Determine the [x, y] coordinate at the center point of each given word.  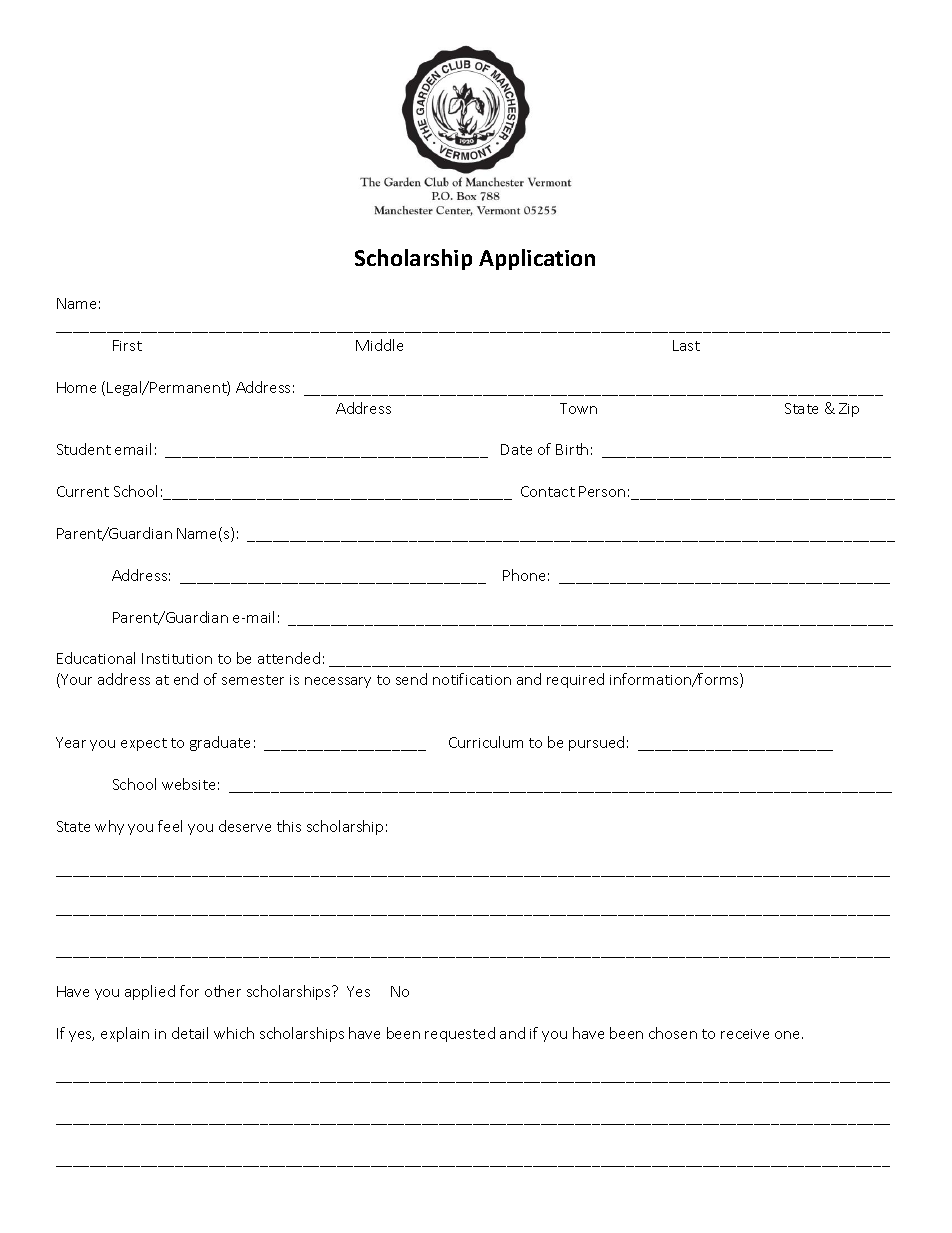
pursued [596, 743]
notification [472, 679]
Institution [177, 658]
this [289, 826]
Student [84, 449]
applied [150, 992]
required [575, 680]
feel [170, 826]
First [127, 345]
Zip [849, 410]
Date [516, 449]
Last [686, 345]
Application [537, 259]
